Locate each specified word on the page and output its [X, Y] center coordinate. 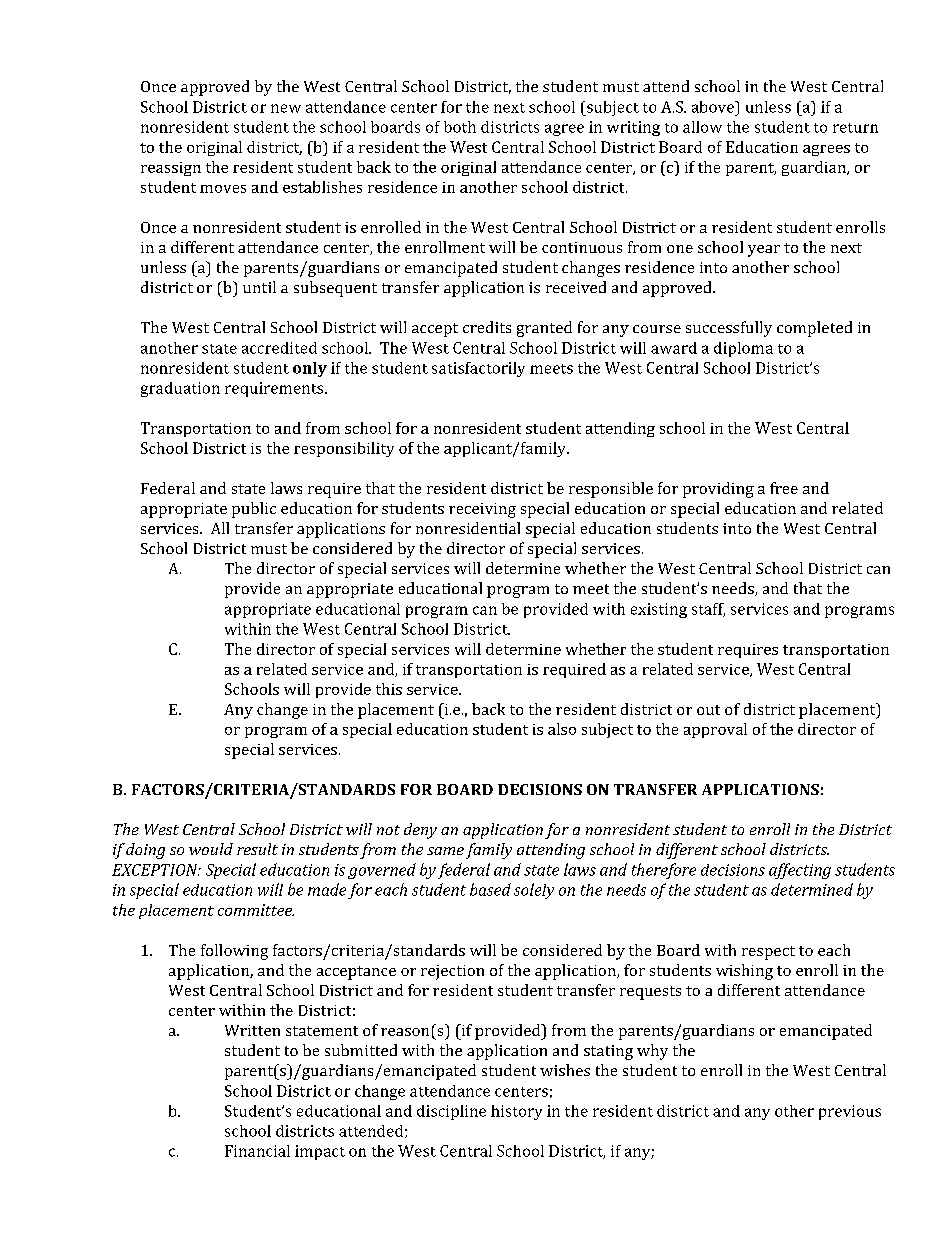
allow [702, 127]
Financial [257, 1151]
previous [850, 1112]
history [516, 1112]
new [286, 108]
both [460, 127]
